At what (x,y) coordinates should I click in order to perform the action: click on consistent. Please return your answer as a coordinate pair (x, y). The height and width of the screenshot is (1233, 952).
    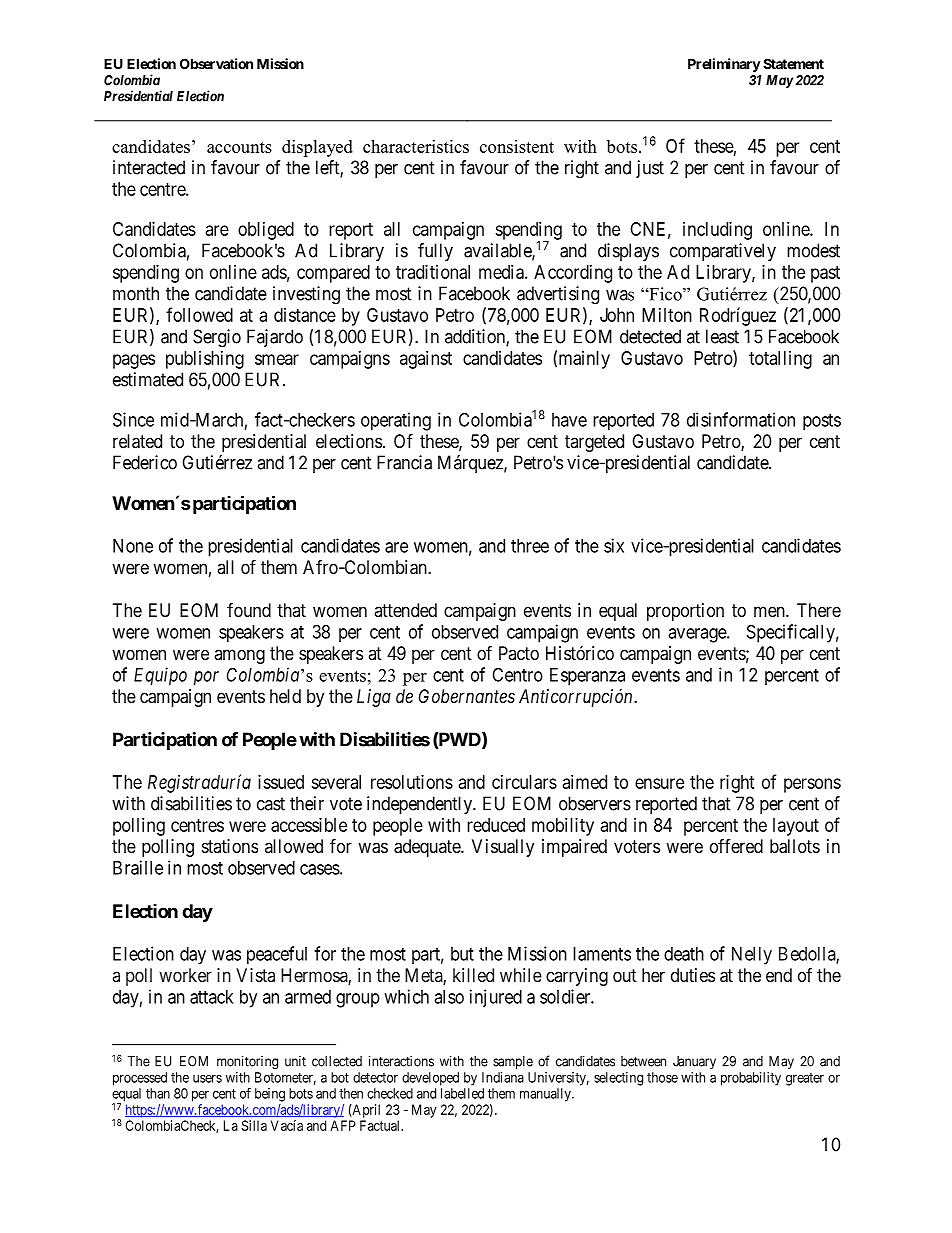
    Looking at the image, I should click on (517, 146).
